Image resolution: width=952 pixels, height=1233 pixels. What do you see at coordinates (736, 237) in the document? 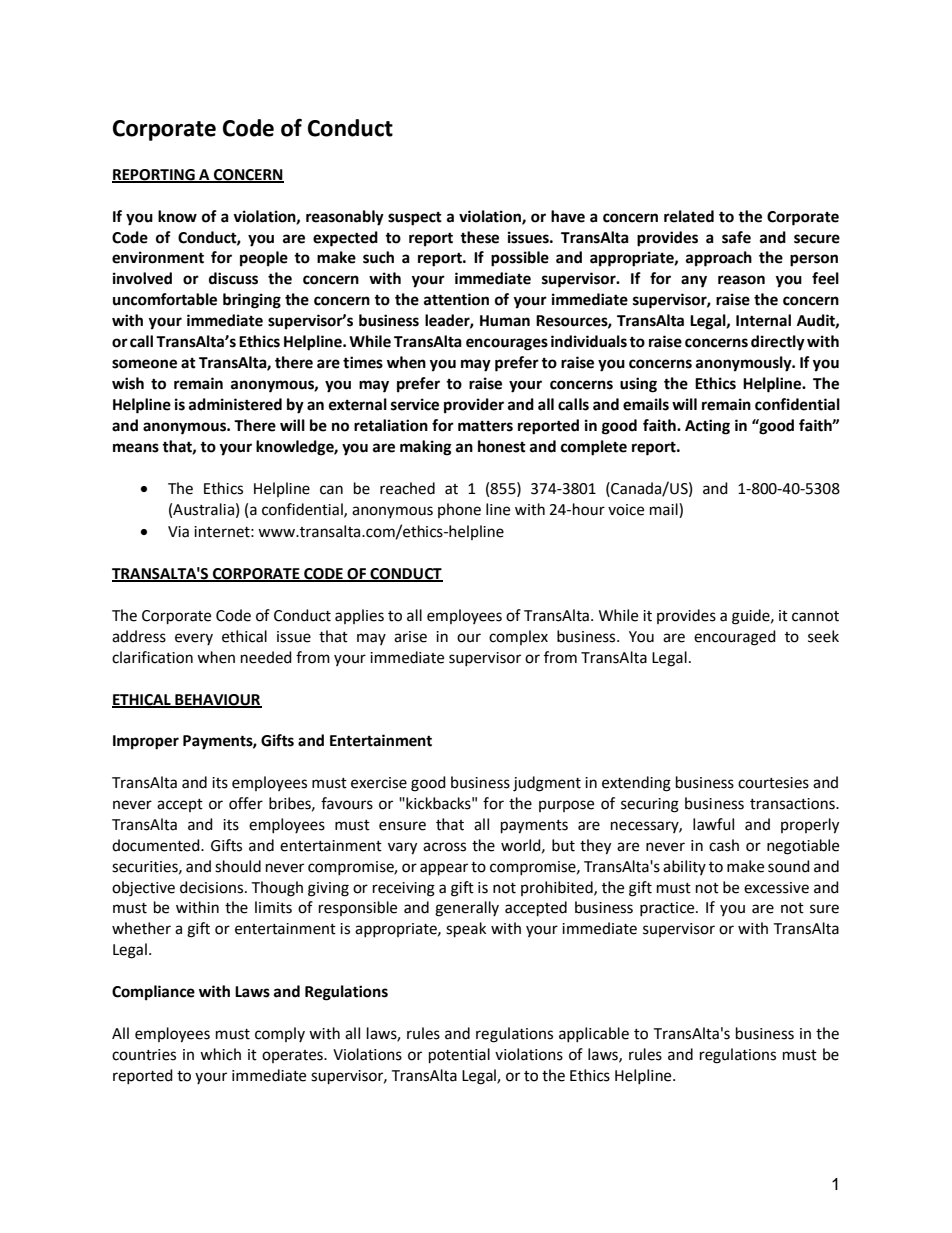
I see `safe` at bounding box center [736, 237].
